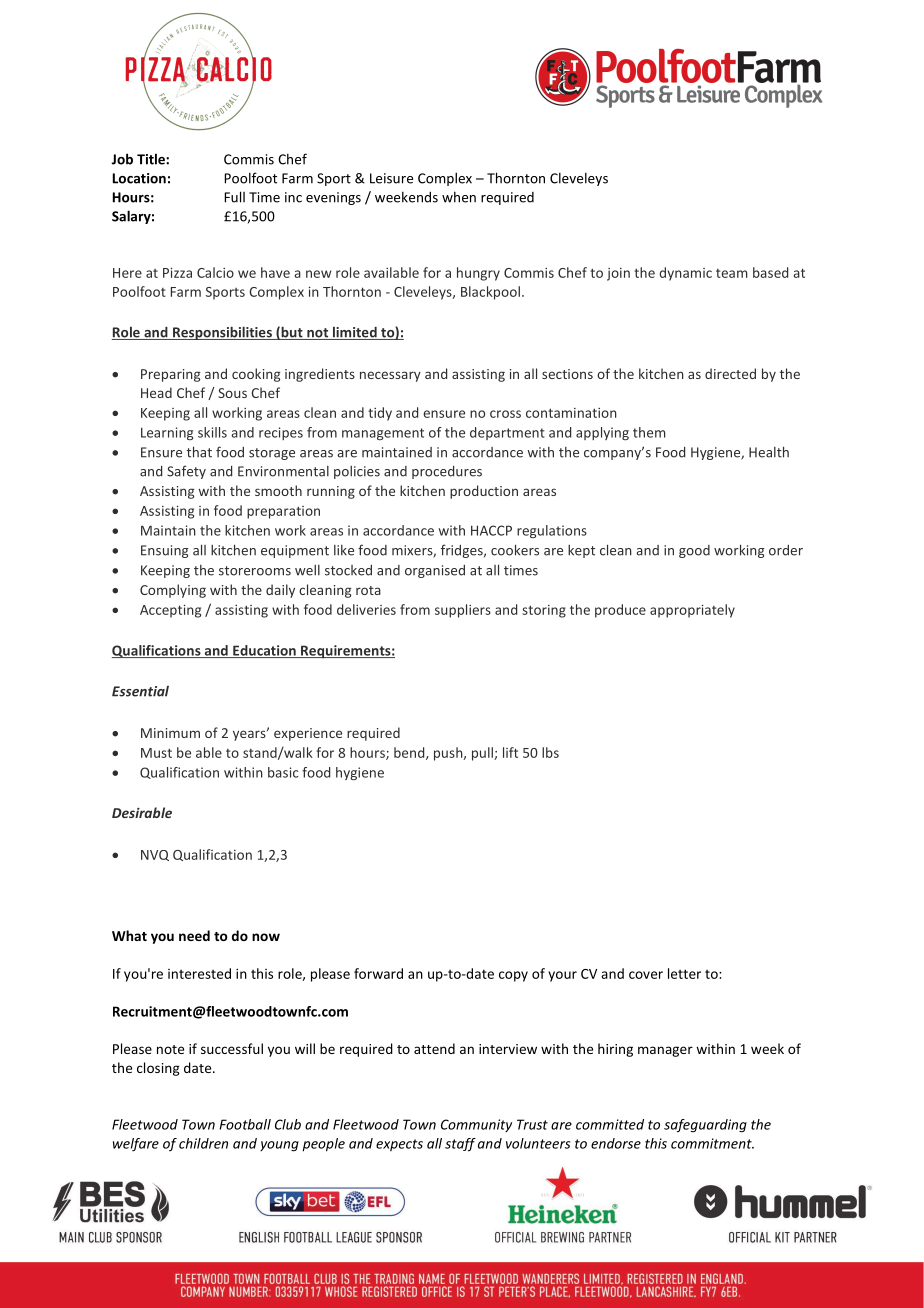 The image size is (924, 1308). Describe the element at coordinates (203, 1143) in the screenshot. I see `children` at that location.
